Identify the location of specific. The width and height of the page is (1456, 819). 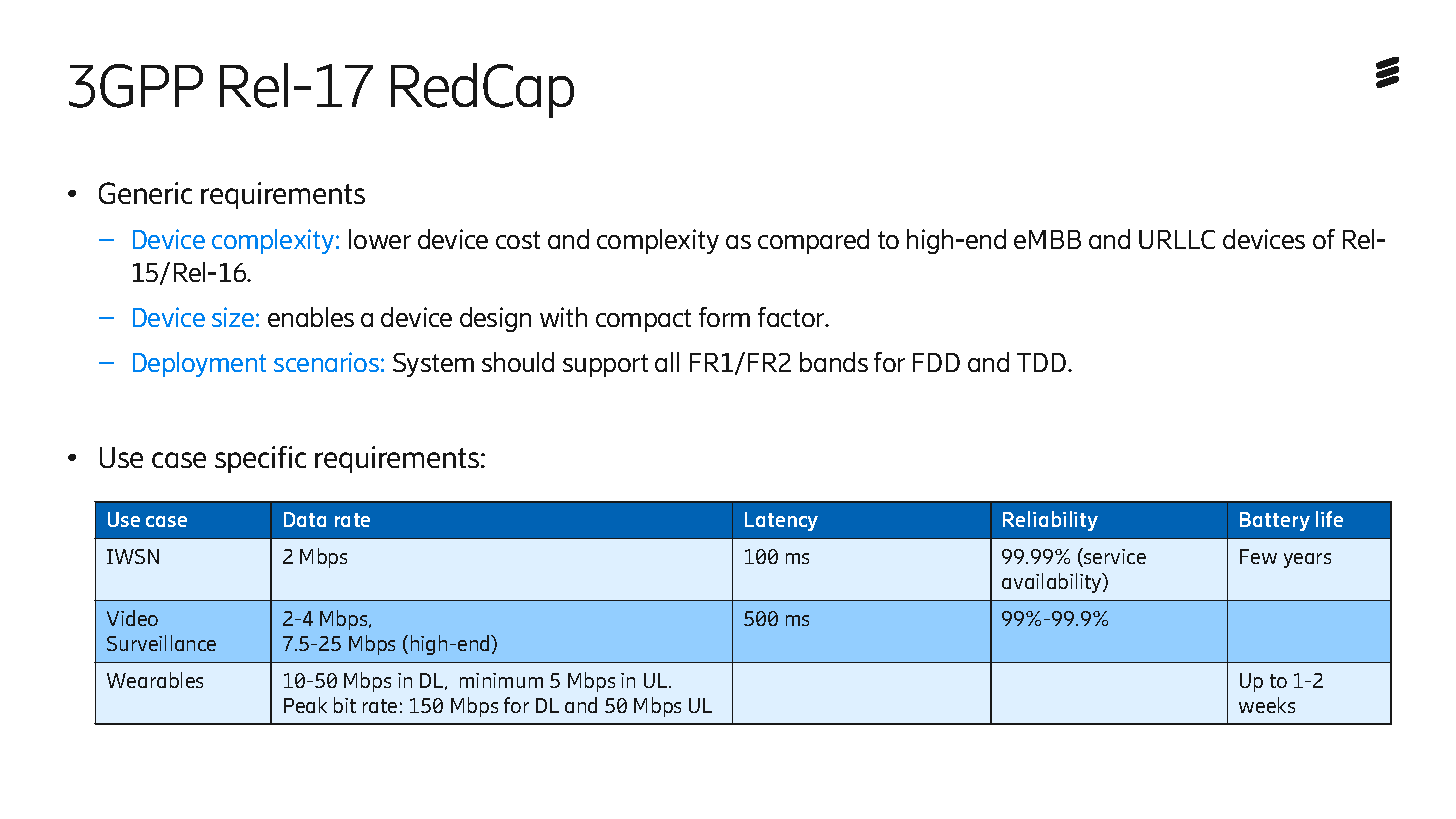
(260, 459).
